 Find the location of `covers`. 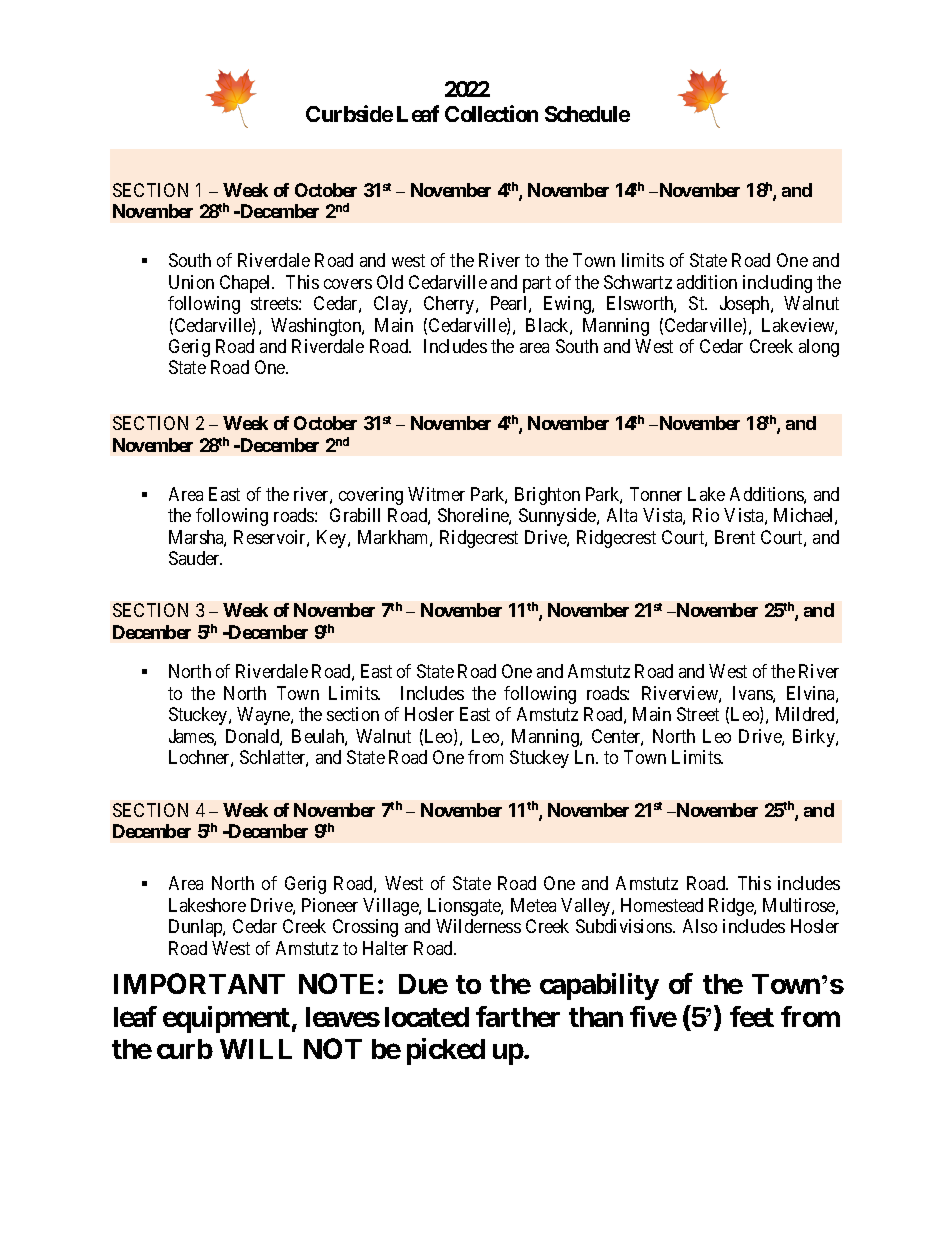

covers is located at coordinates (348, 284).
